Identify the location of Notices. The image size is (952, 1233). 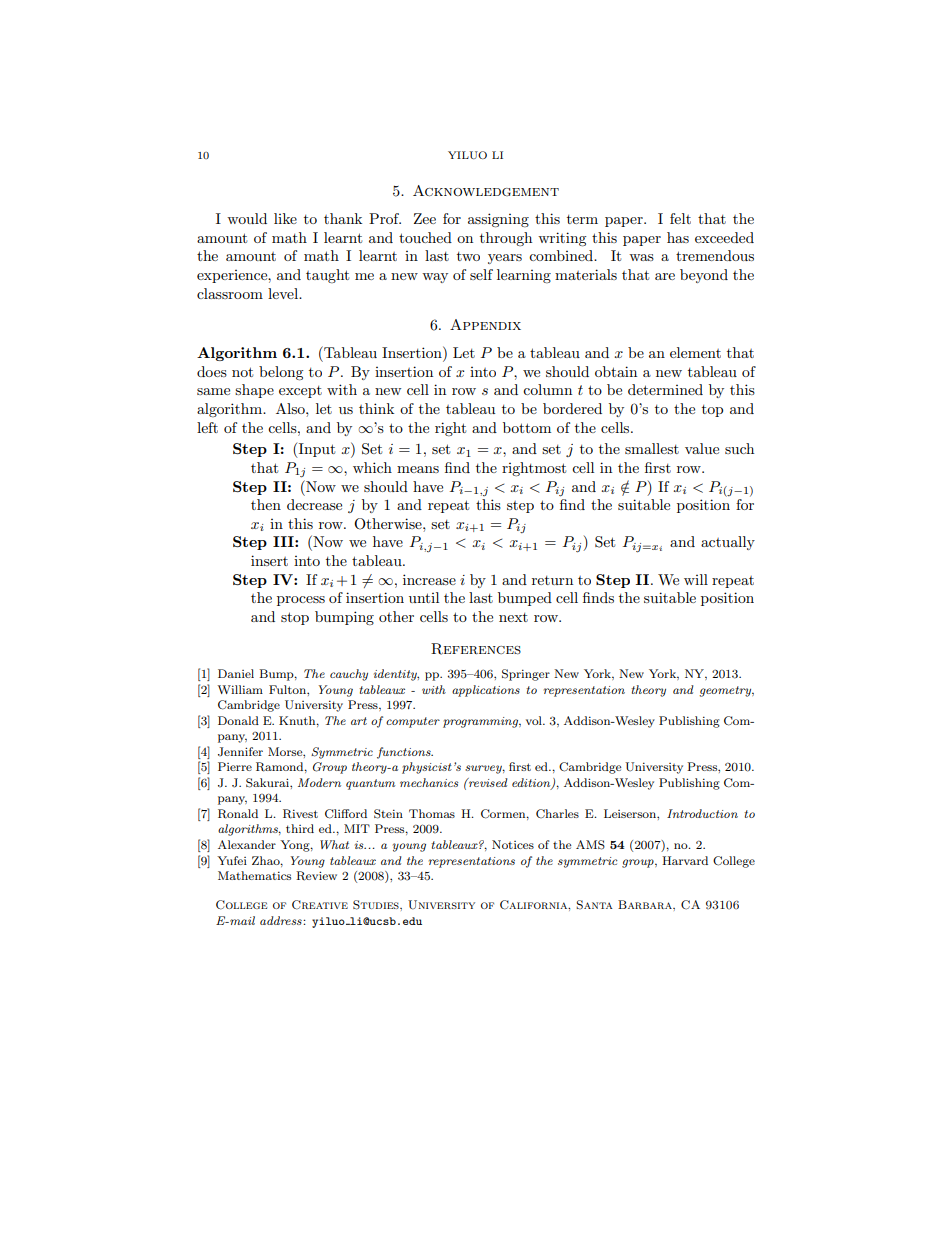
(513, 844).
